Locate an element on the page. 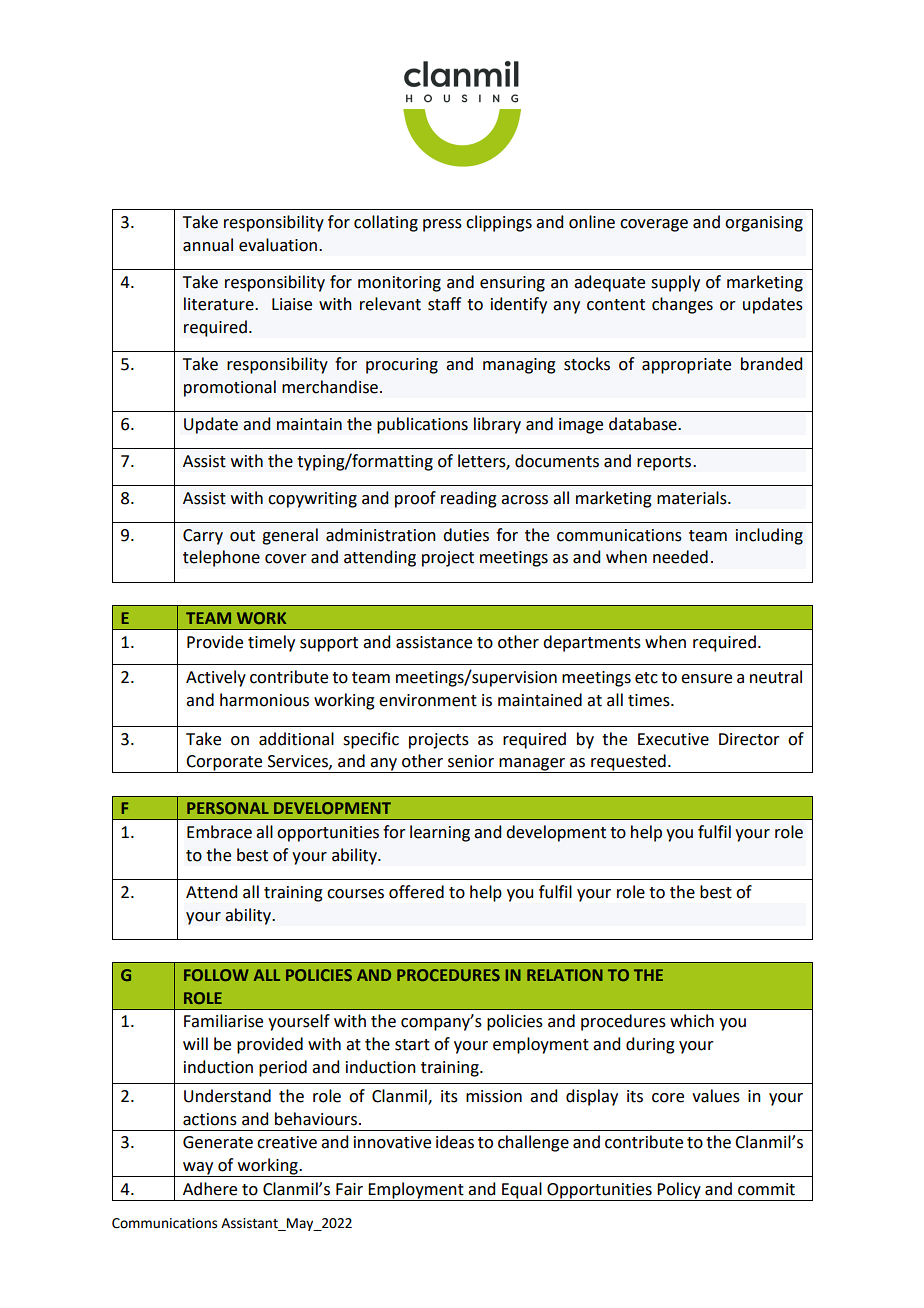 The image size is (924, 1308). environment is located at coordinates (428, 700).
